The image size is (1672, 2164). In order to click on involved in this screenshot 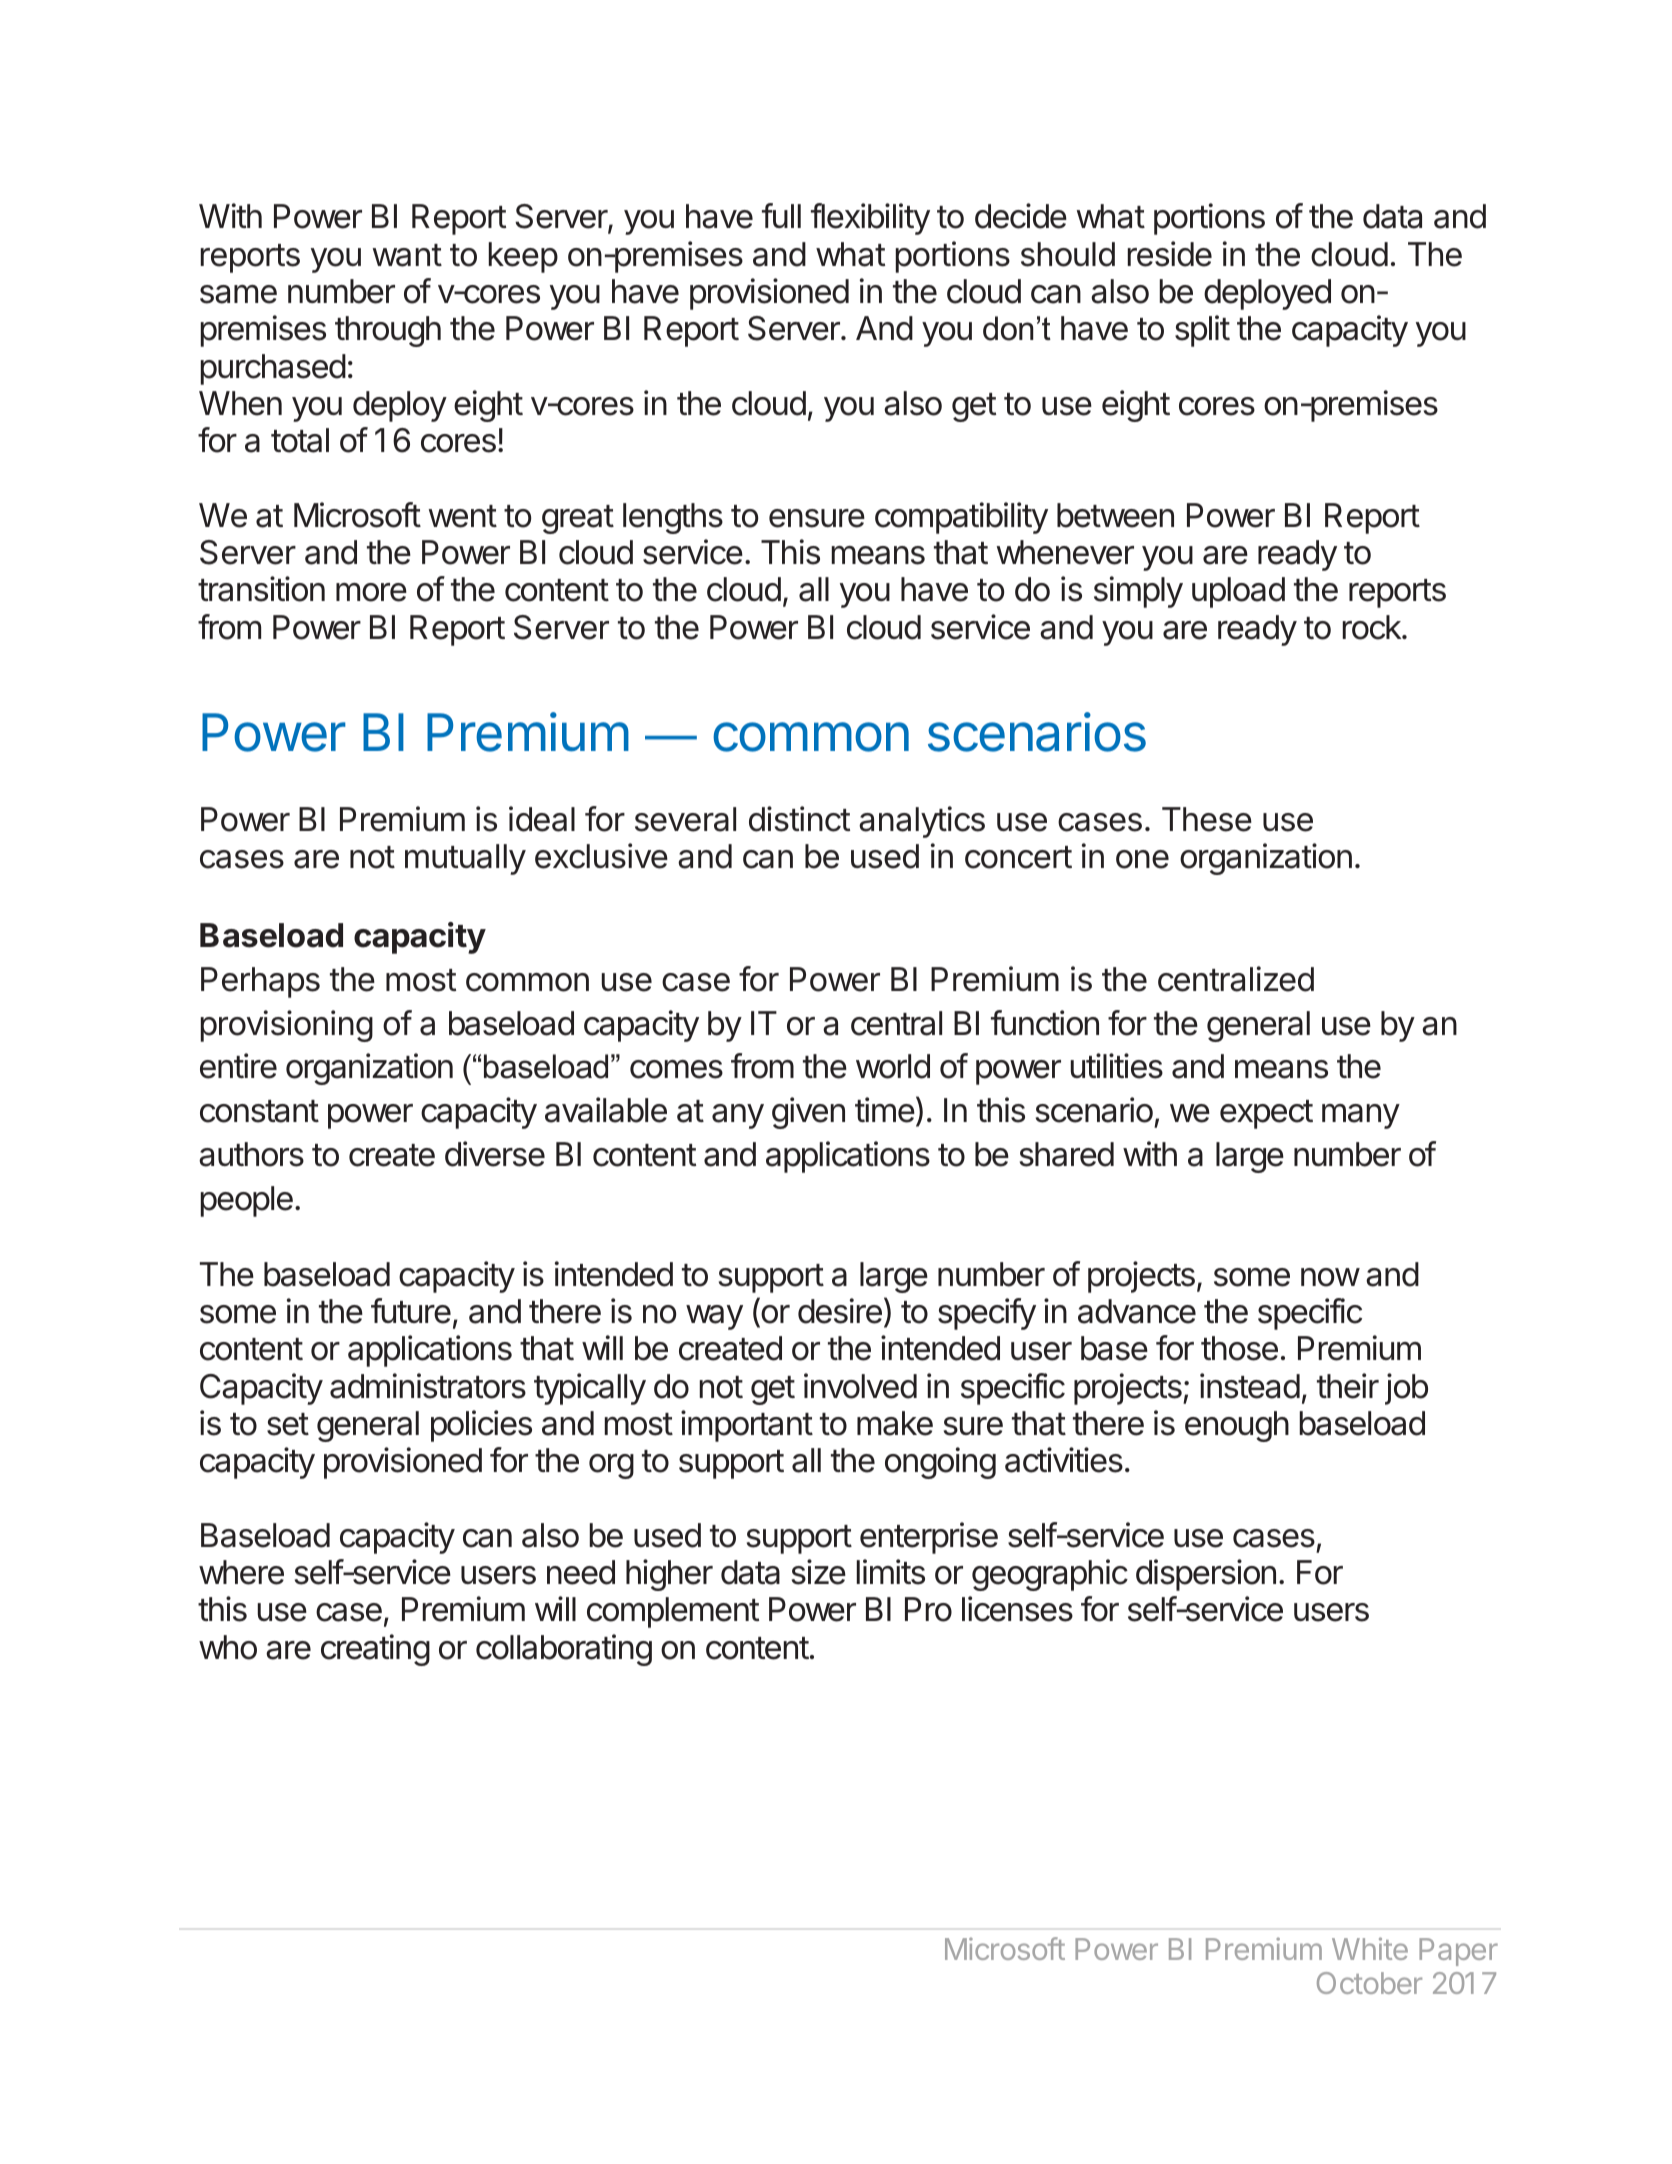, I will do `click(860, 1386)`.
